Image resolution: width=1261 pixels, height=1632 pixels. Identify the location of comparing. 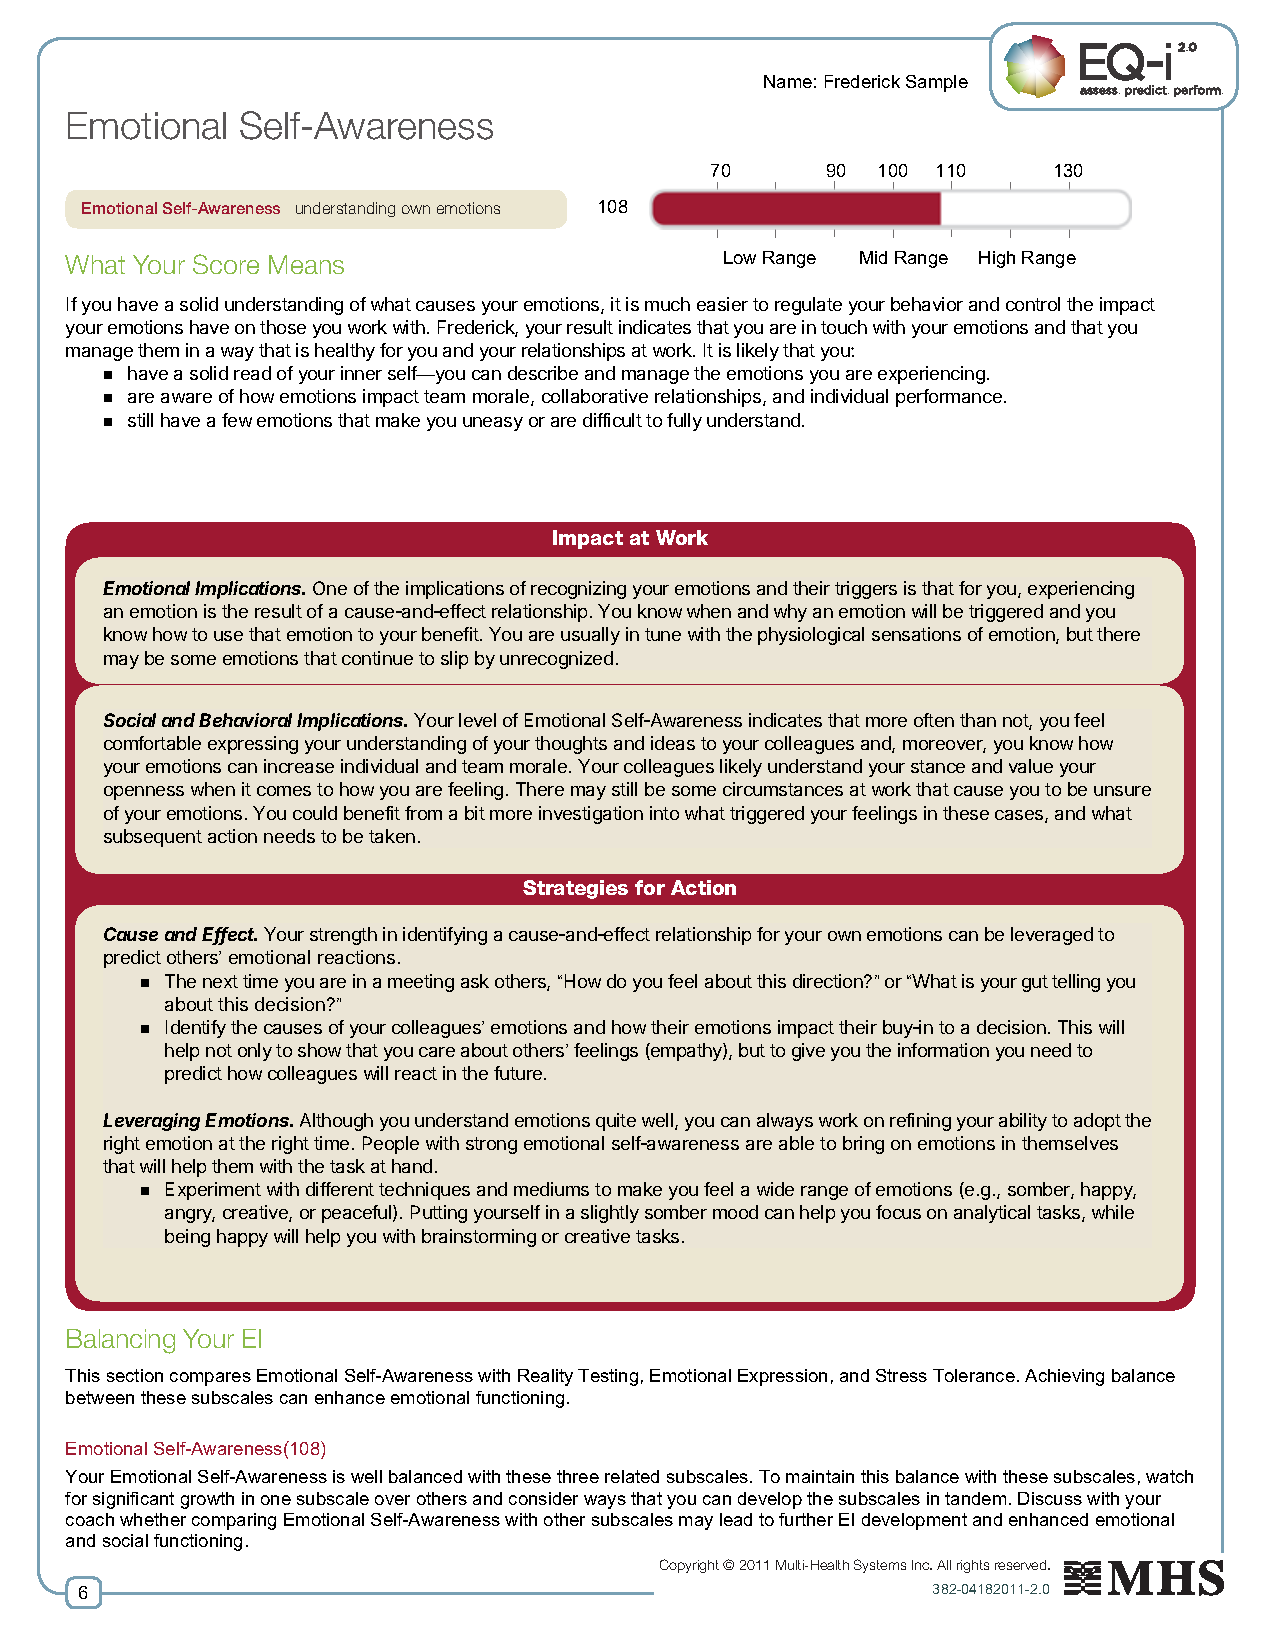
(234, 1521).
